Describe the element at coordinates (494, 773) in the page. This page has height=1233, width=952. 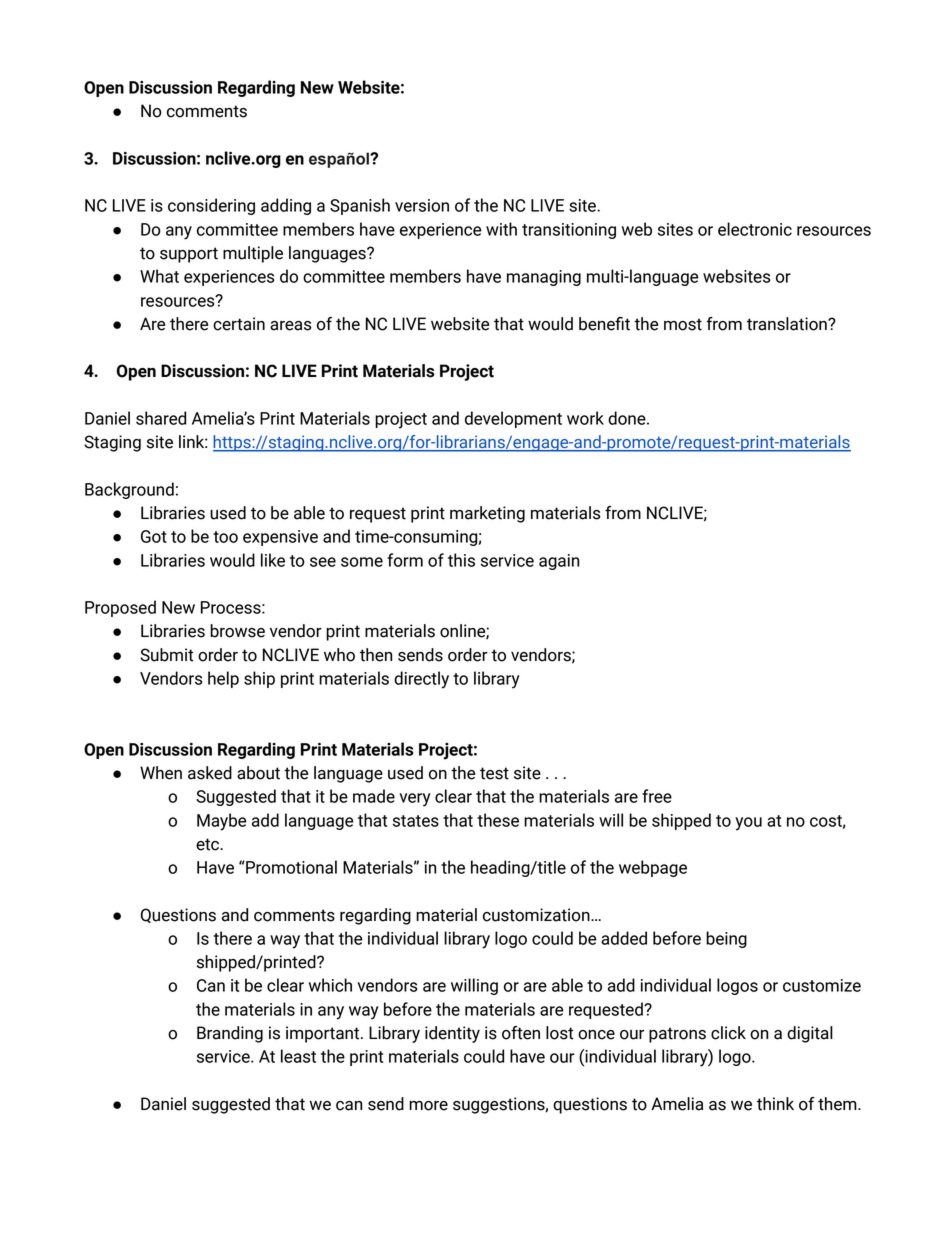
I see `test` at that location.
